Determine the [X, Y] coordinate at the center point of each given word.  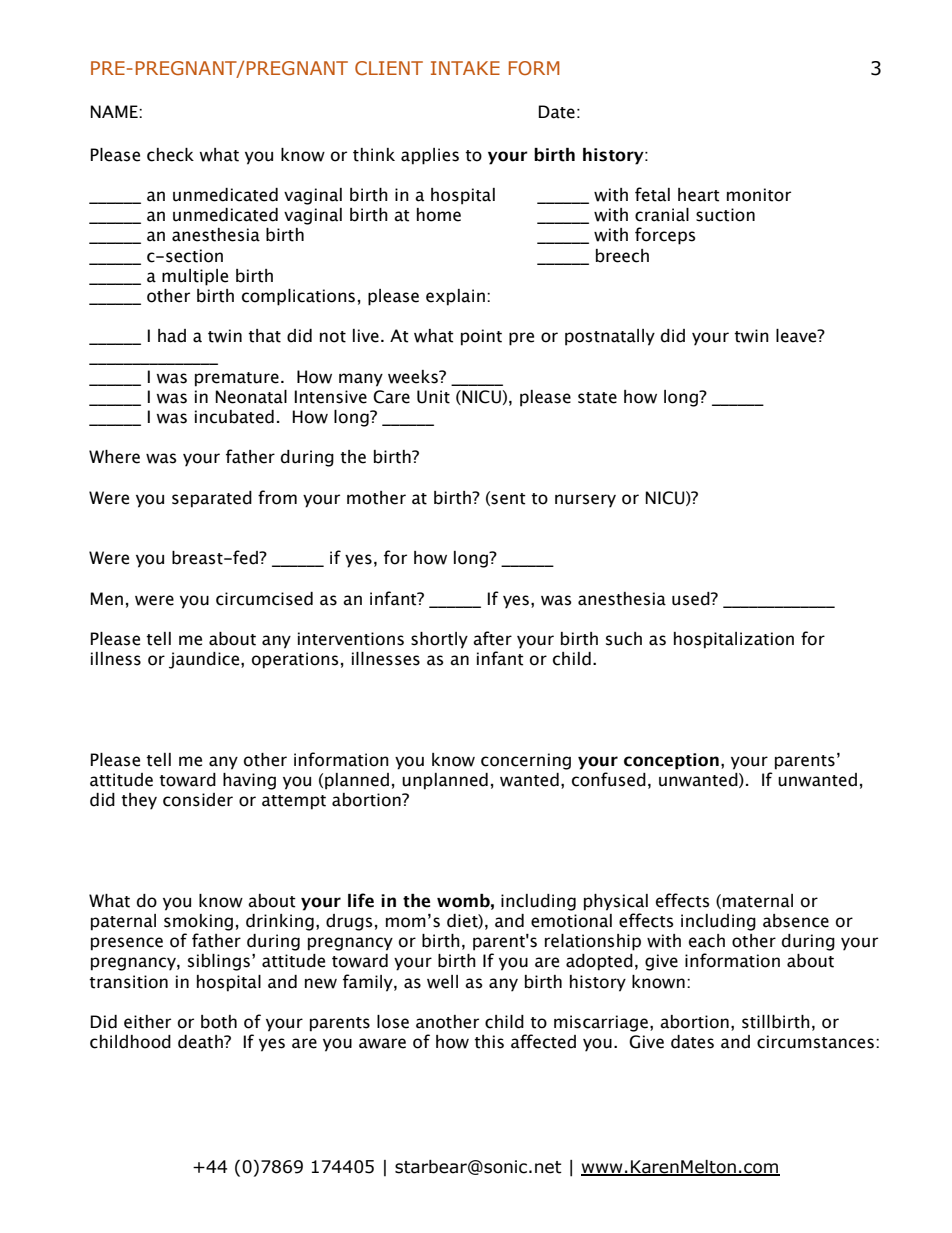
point [481, 337]
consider [198, 800]
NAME [115, 111]
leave [797, 336]
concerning [526, 761]
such [624, 639]
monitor [759, 195]
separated [212, 499]
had [172, 336]
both [219, 1022]
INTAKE [465, 68]
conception [671, 761]
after [492, 638]
